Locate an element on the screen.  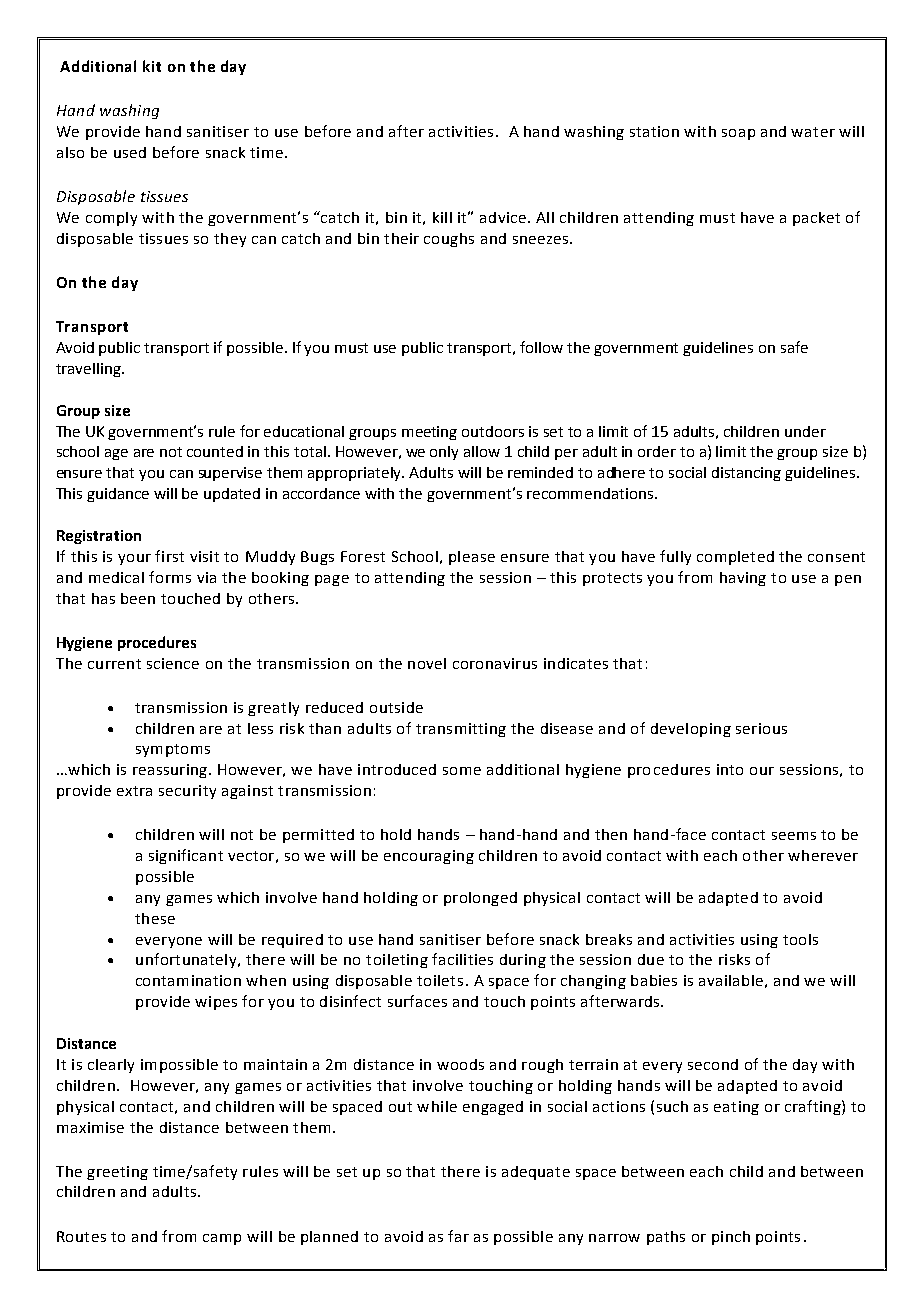
counted is located at coordinates (215, 451).
